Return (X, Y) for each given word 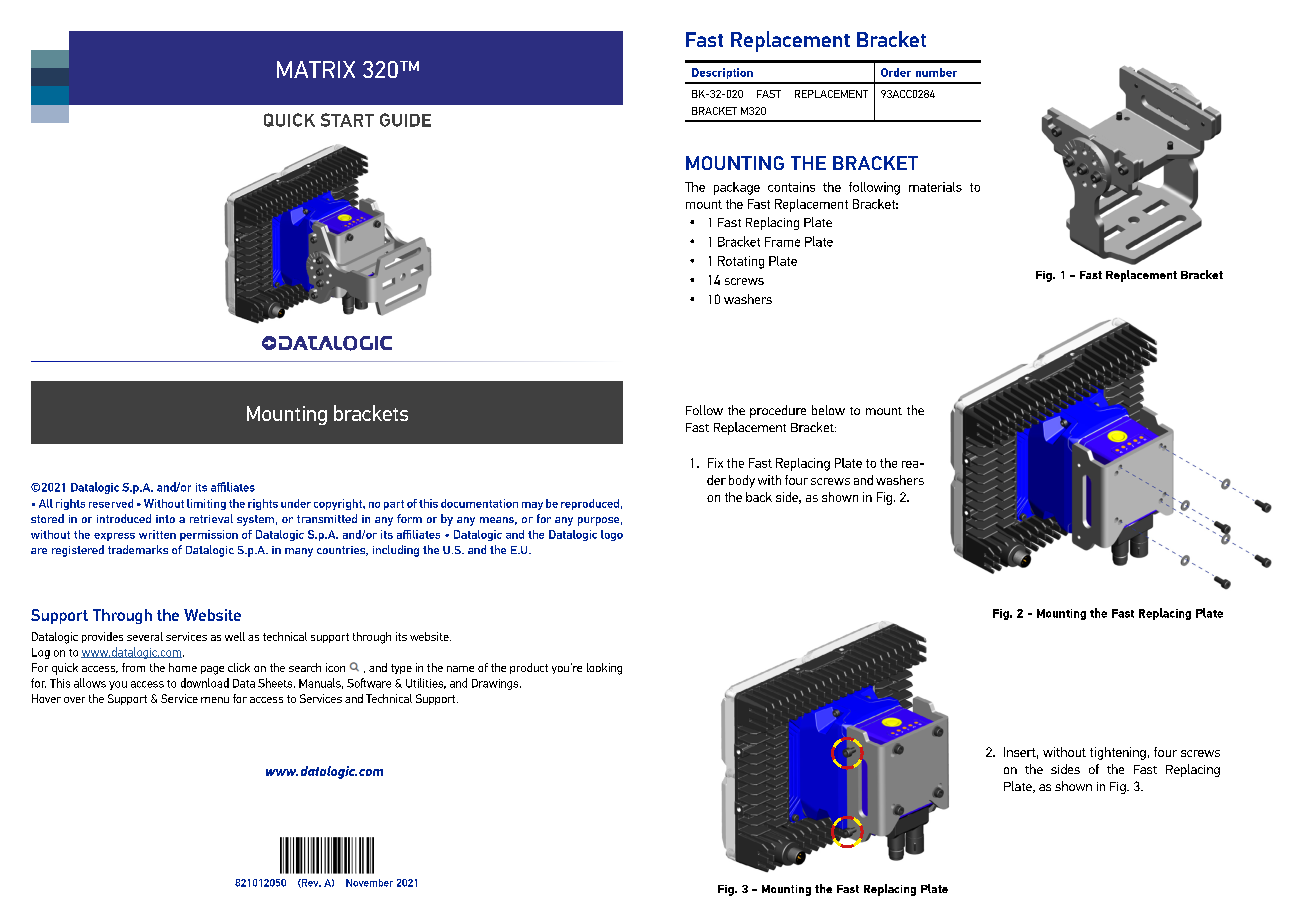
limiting (206, 504)
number (936, 72)
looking (604, 669)
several (145, 636)
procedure (778, 411)
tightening (1118, 753)
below (828, 410)
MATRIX (316, 69)
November (369, 883)
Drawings (496, 684)
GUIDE (405, 120)
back (759, 497)
